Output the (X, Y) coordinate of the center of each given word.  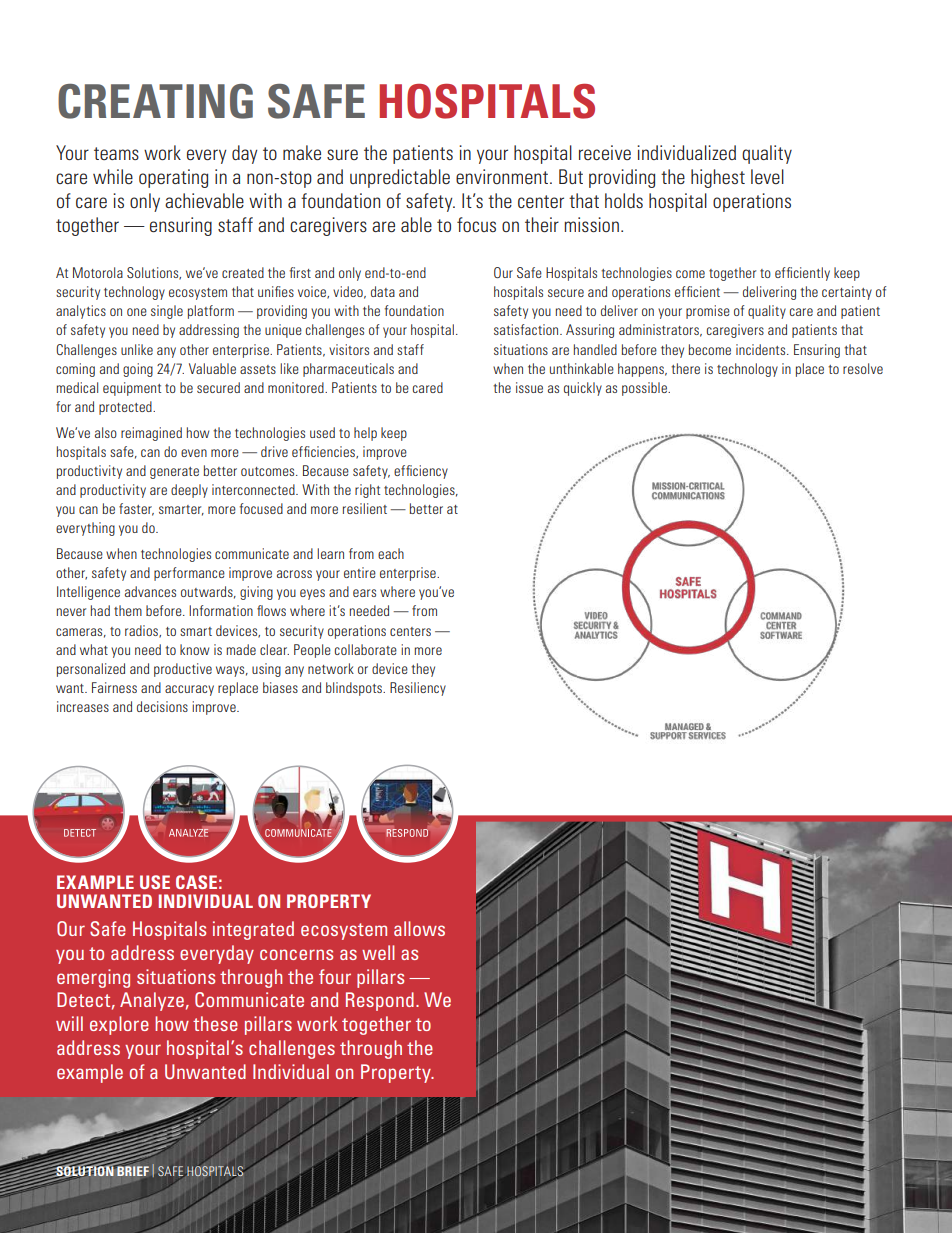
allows (419, 928)
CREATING (155, 101)
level (767, 176)
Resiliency (418, 689)
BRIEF (132, 1170)
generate (174, 473)
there (685, 368)
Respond (380, 1001)
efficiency (421, 472)
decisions (162, 706)
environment (502, 176)
